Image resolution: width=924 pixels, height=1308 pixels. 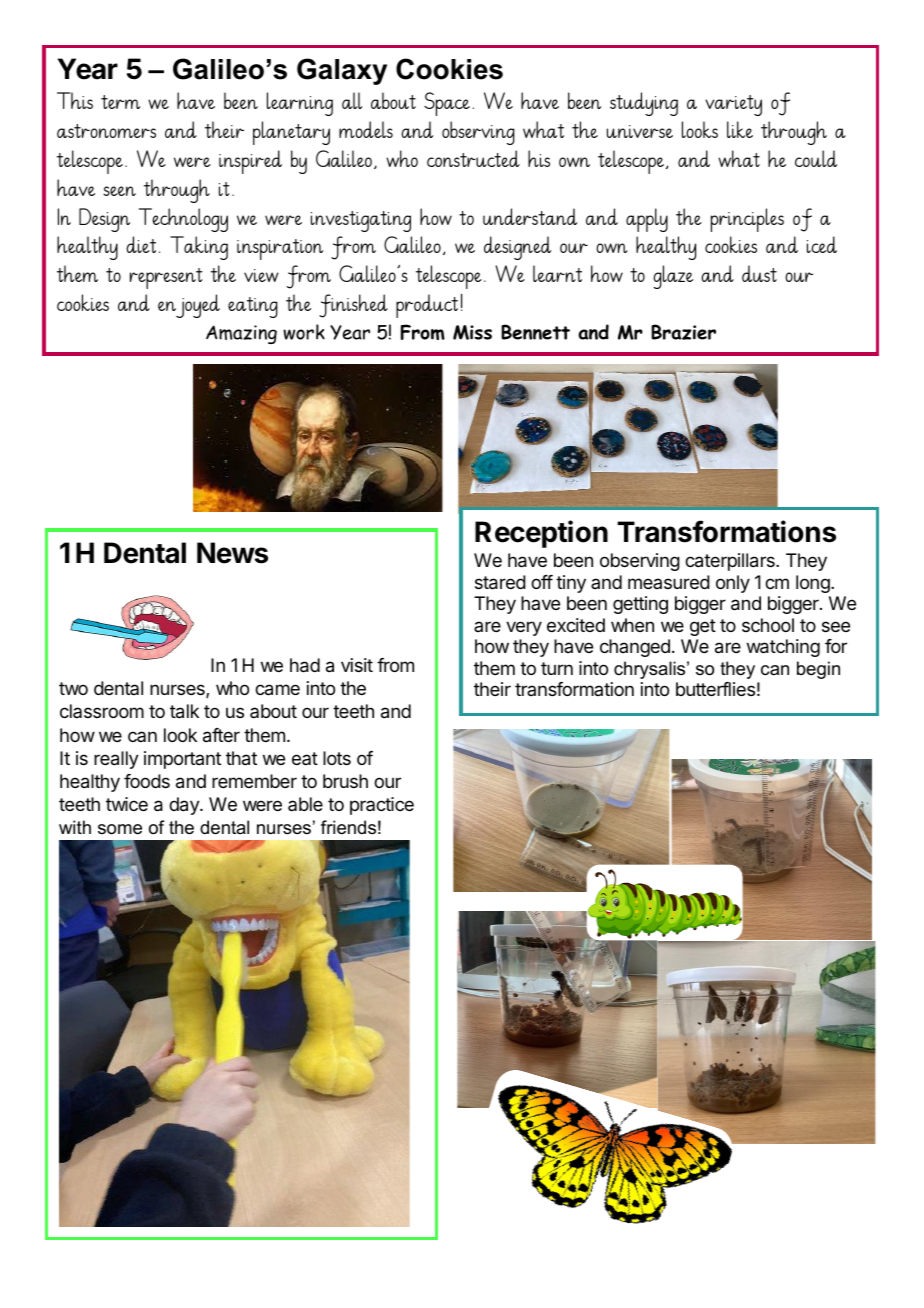 What do you see at coordinates (683, 332) in the screenshot?
I see `Brazier` at bounding box center [683, 332].
